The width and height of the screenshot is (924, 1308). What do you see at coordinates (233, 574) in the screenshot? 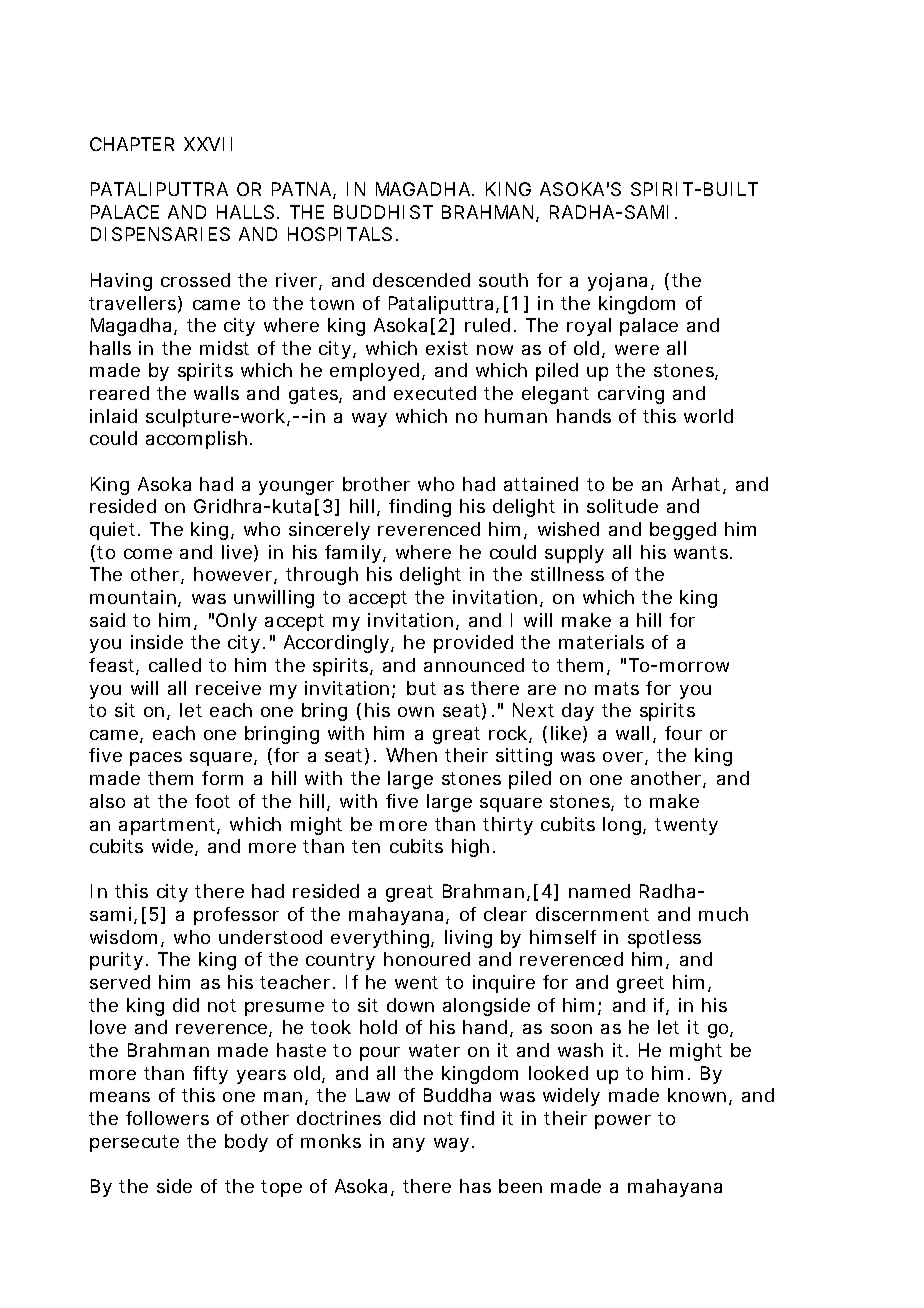
I see `however` at bounding box center [233, 574].
